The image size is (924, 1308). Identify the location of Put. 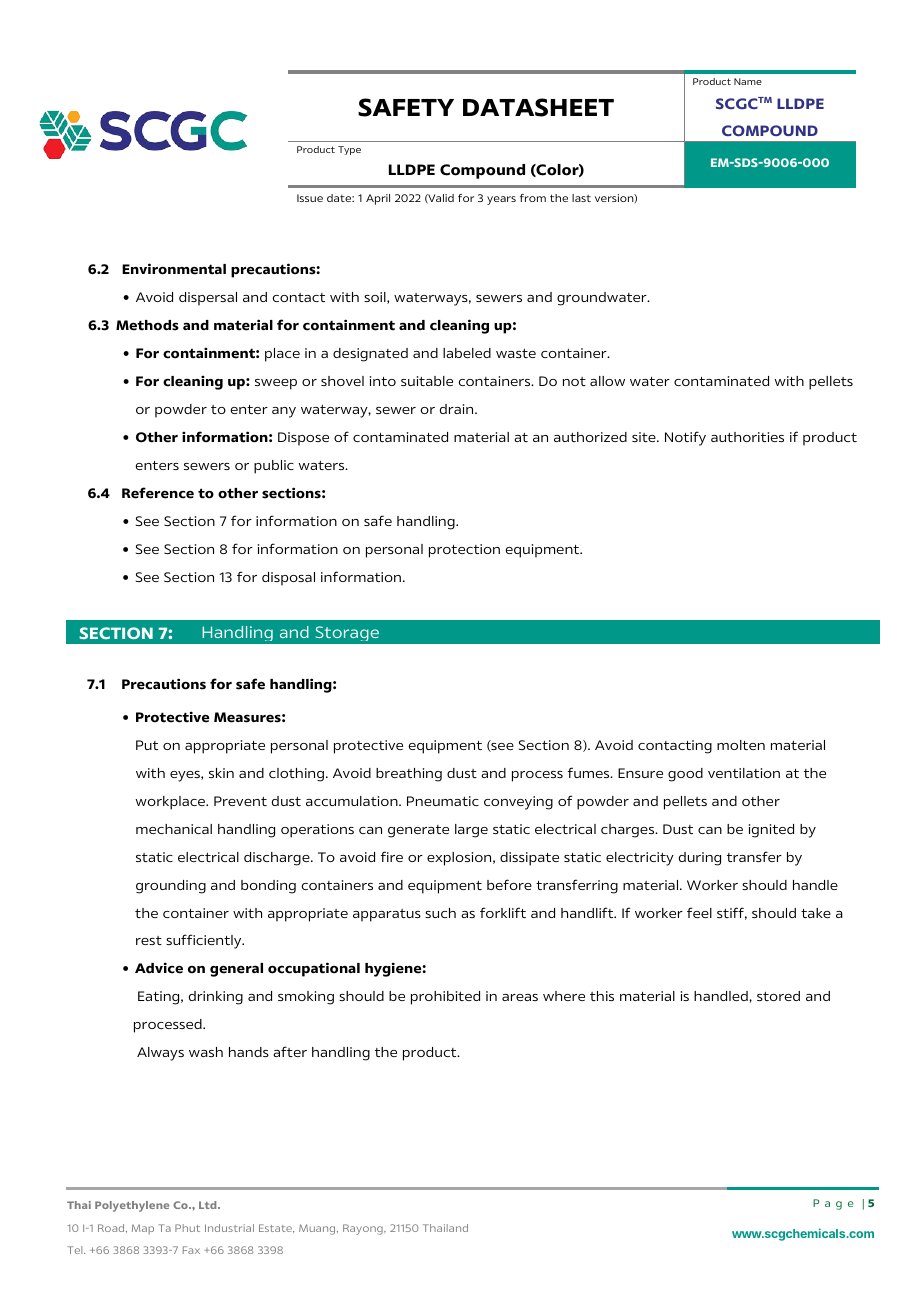
(147, 745).
